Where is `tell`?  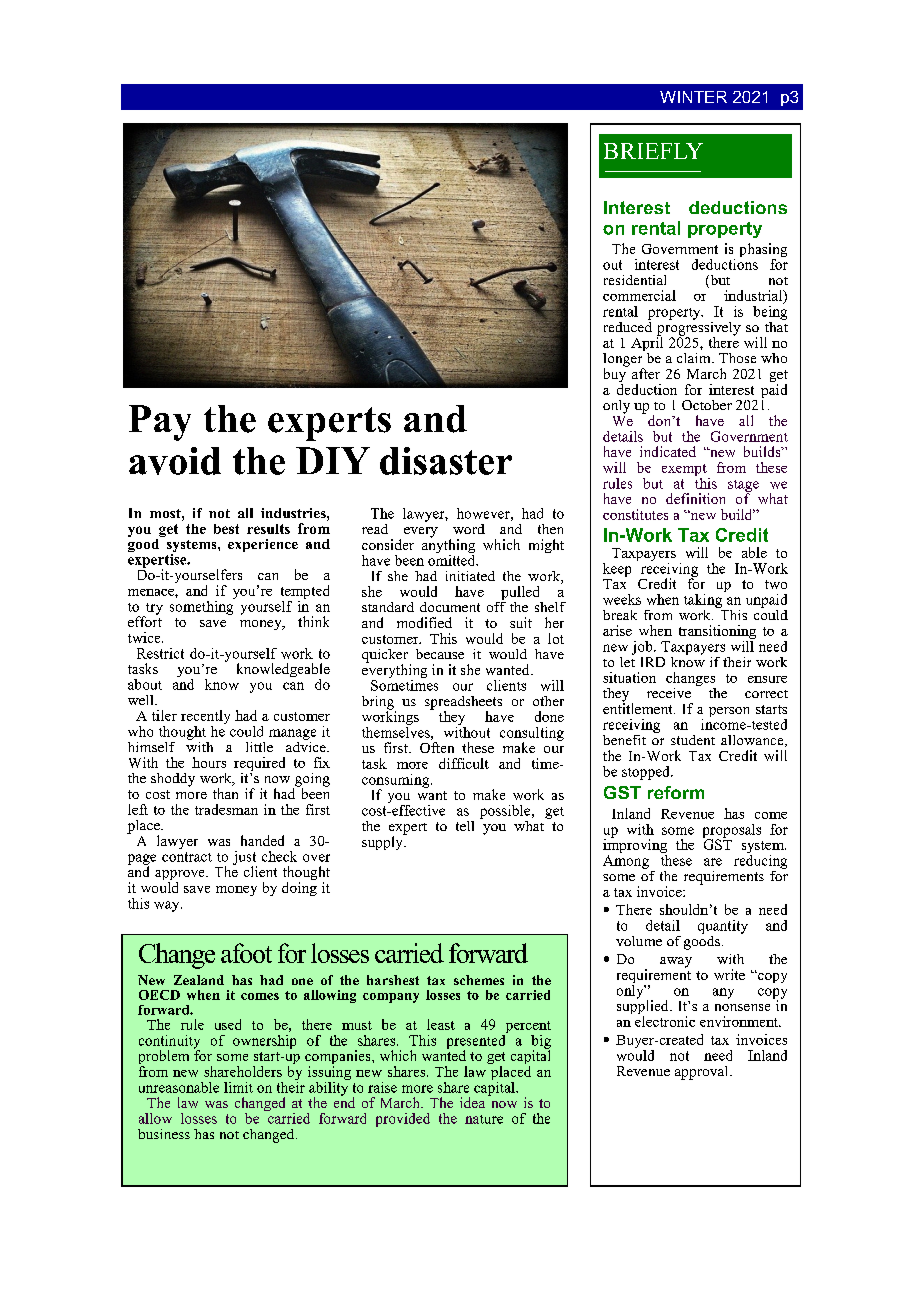
tell is located at coordinates (465, 826).
